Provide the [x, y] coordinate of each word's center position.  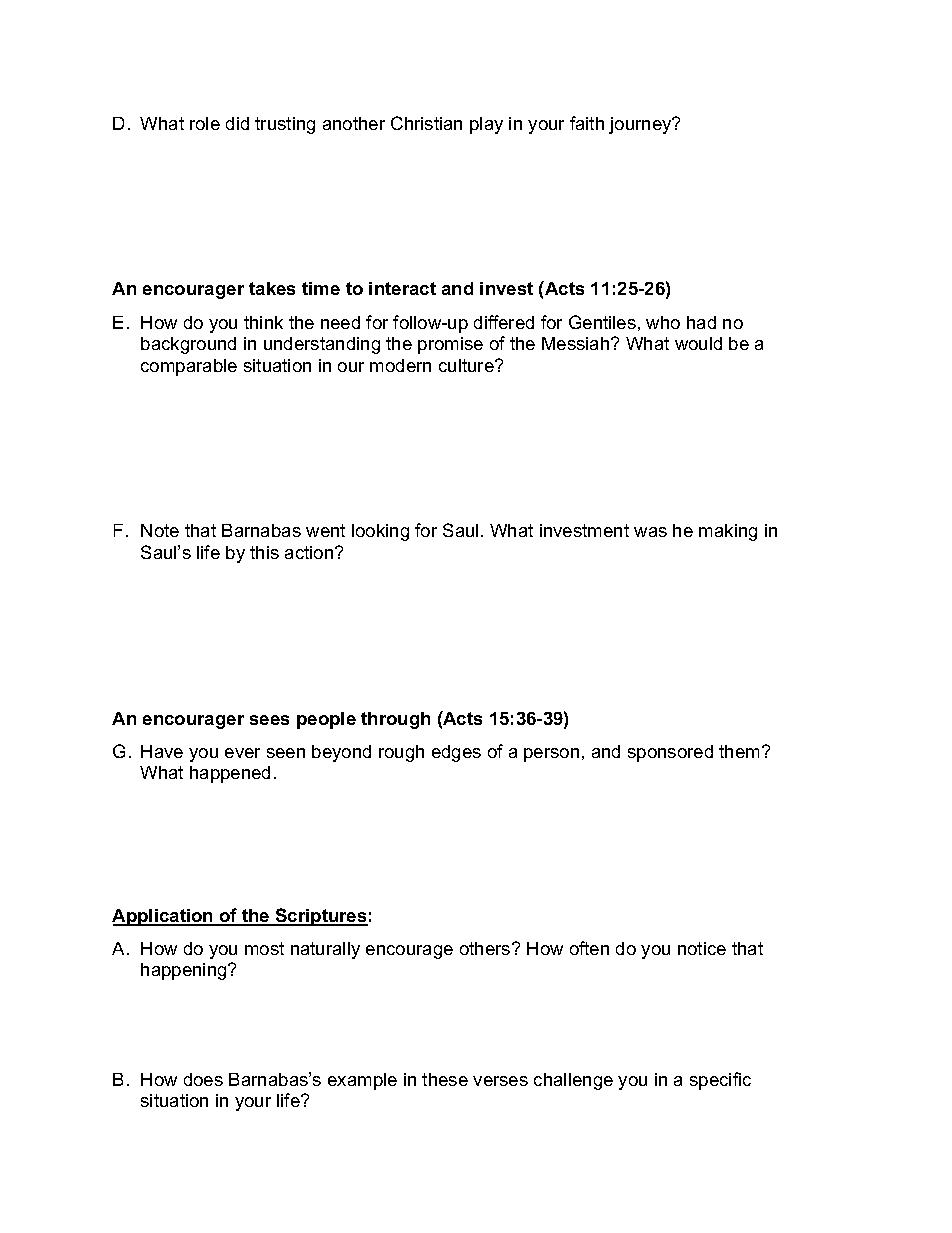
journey [641, 125]
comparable [189, 367]
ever [242, 753]
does [203, 1079]
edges [456, 753]
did [237, 123]
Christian [426, 123]
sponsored [670, 753]
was [650, 532]
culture [467, 365]
